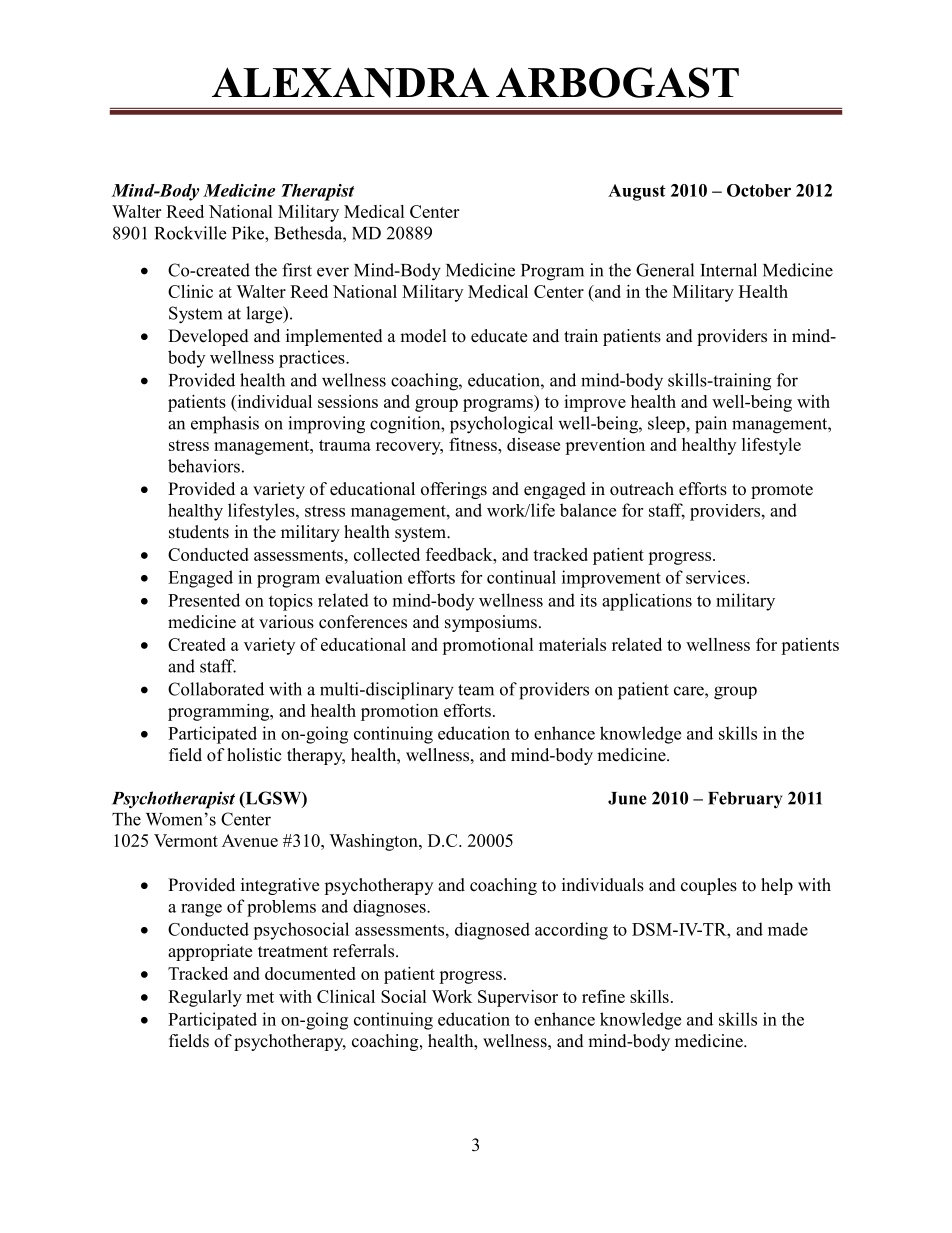  Describe the element at coordinates (476, 690) in the image. I see `team` at that location.
